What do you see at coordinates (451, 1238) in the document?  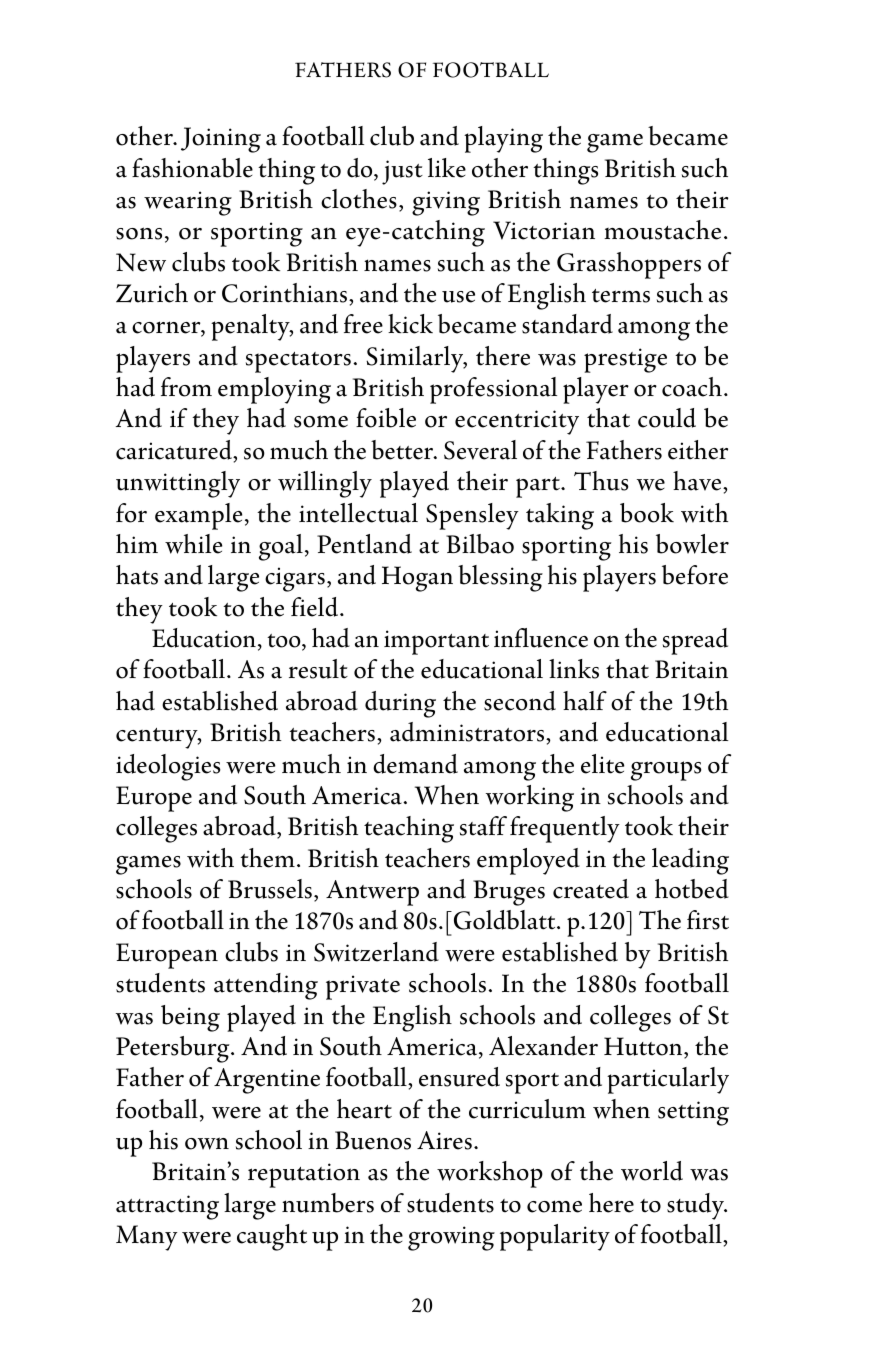 I see `growing` at bounding box center [451, 1238].
